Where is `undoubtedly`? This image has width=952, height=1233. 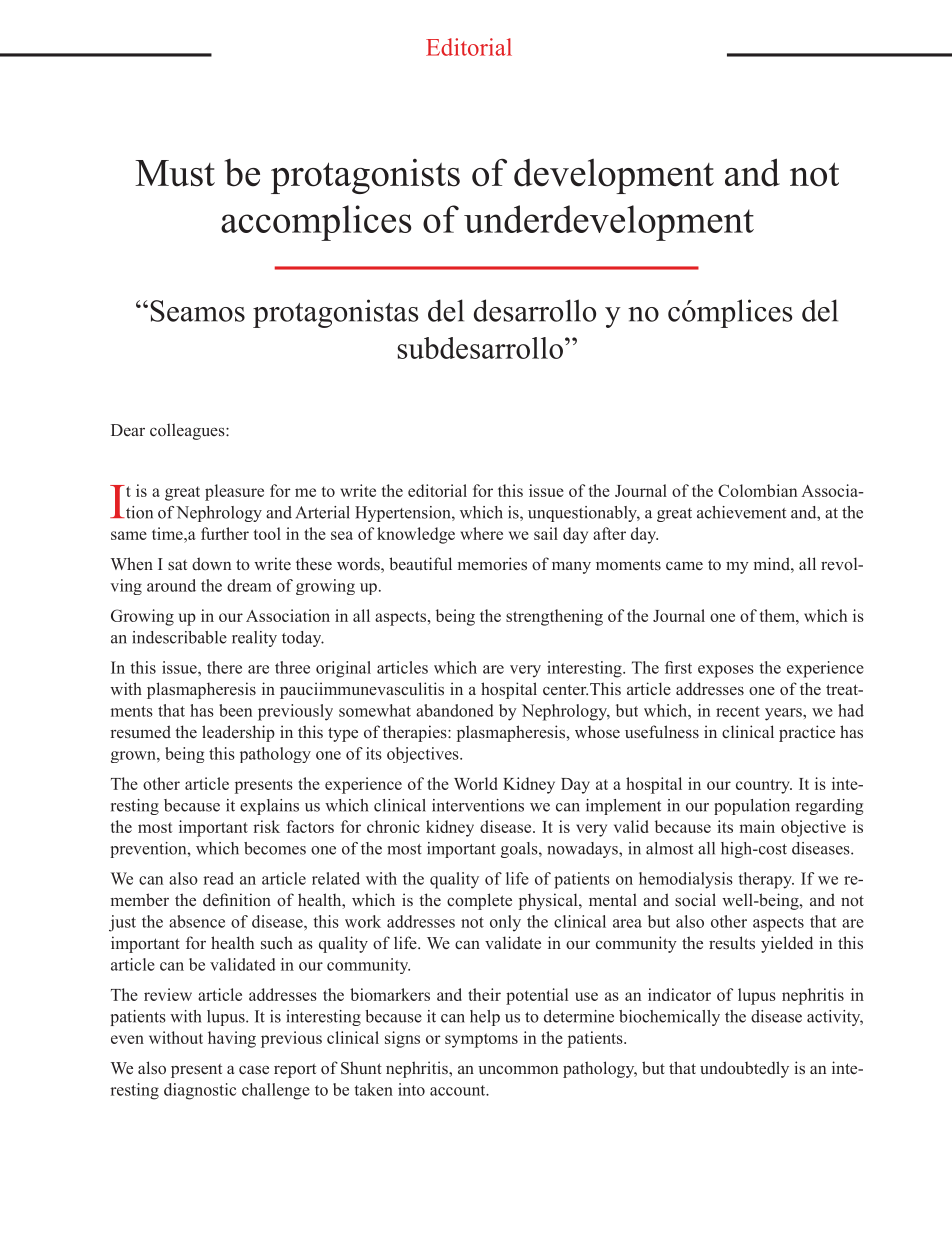
undoubtedly is located at coordinates (744, 1069).
